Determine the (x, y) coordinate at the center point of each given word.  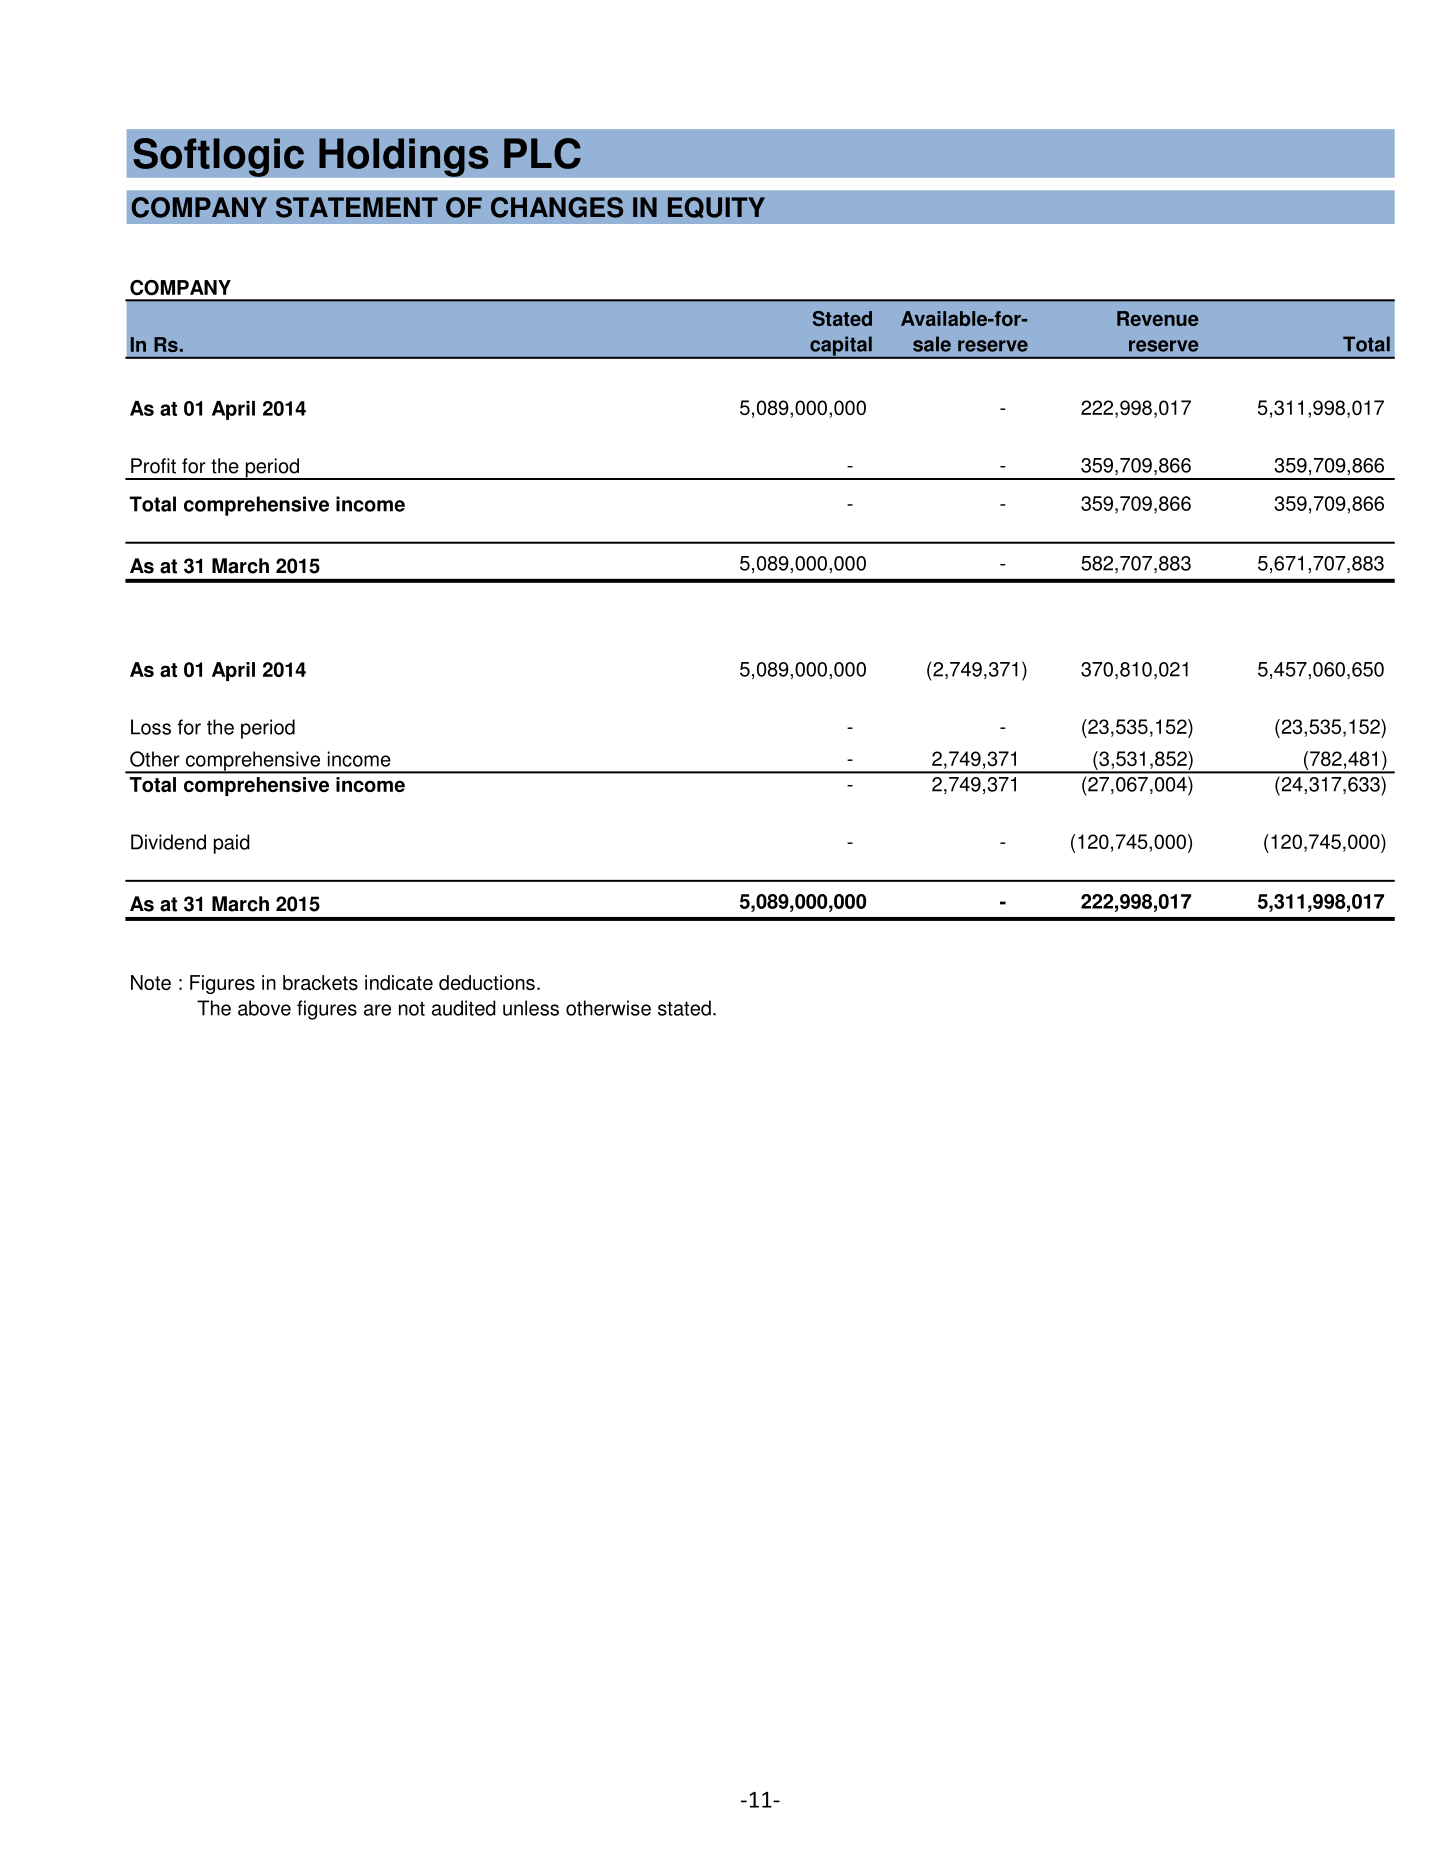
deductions (487, 982)
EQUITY (716, 207)
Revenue (1158, 318)
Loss (151, 727)
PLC (542, 153)
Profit (153, 466)
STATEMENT (357, 207)
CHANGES (557, 207)
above (264, 1008)
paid (232, 844)
